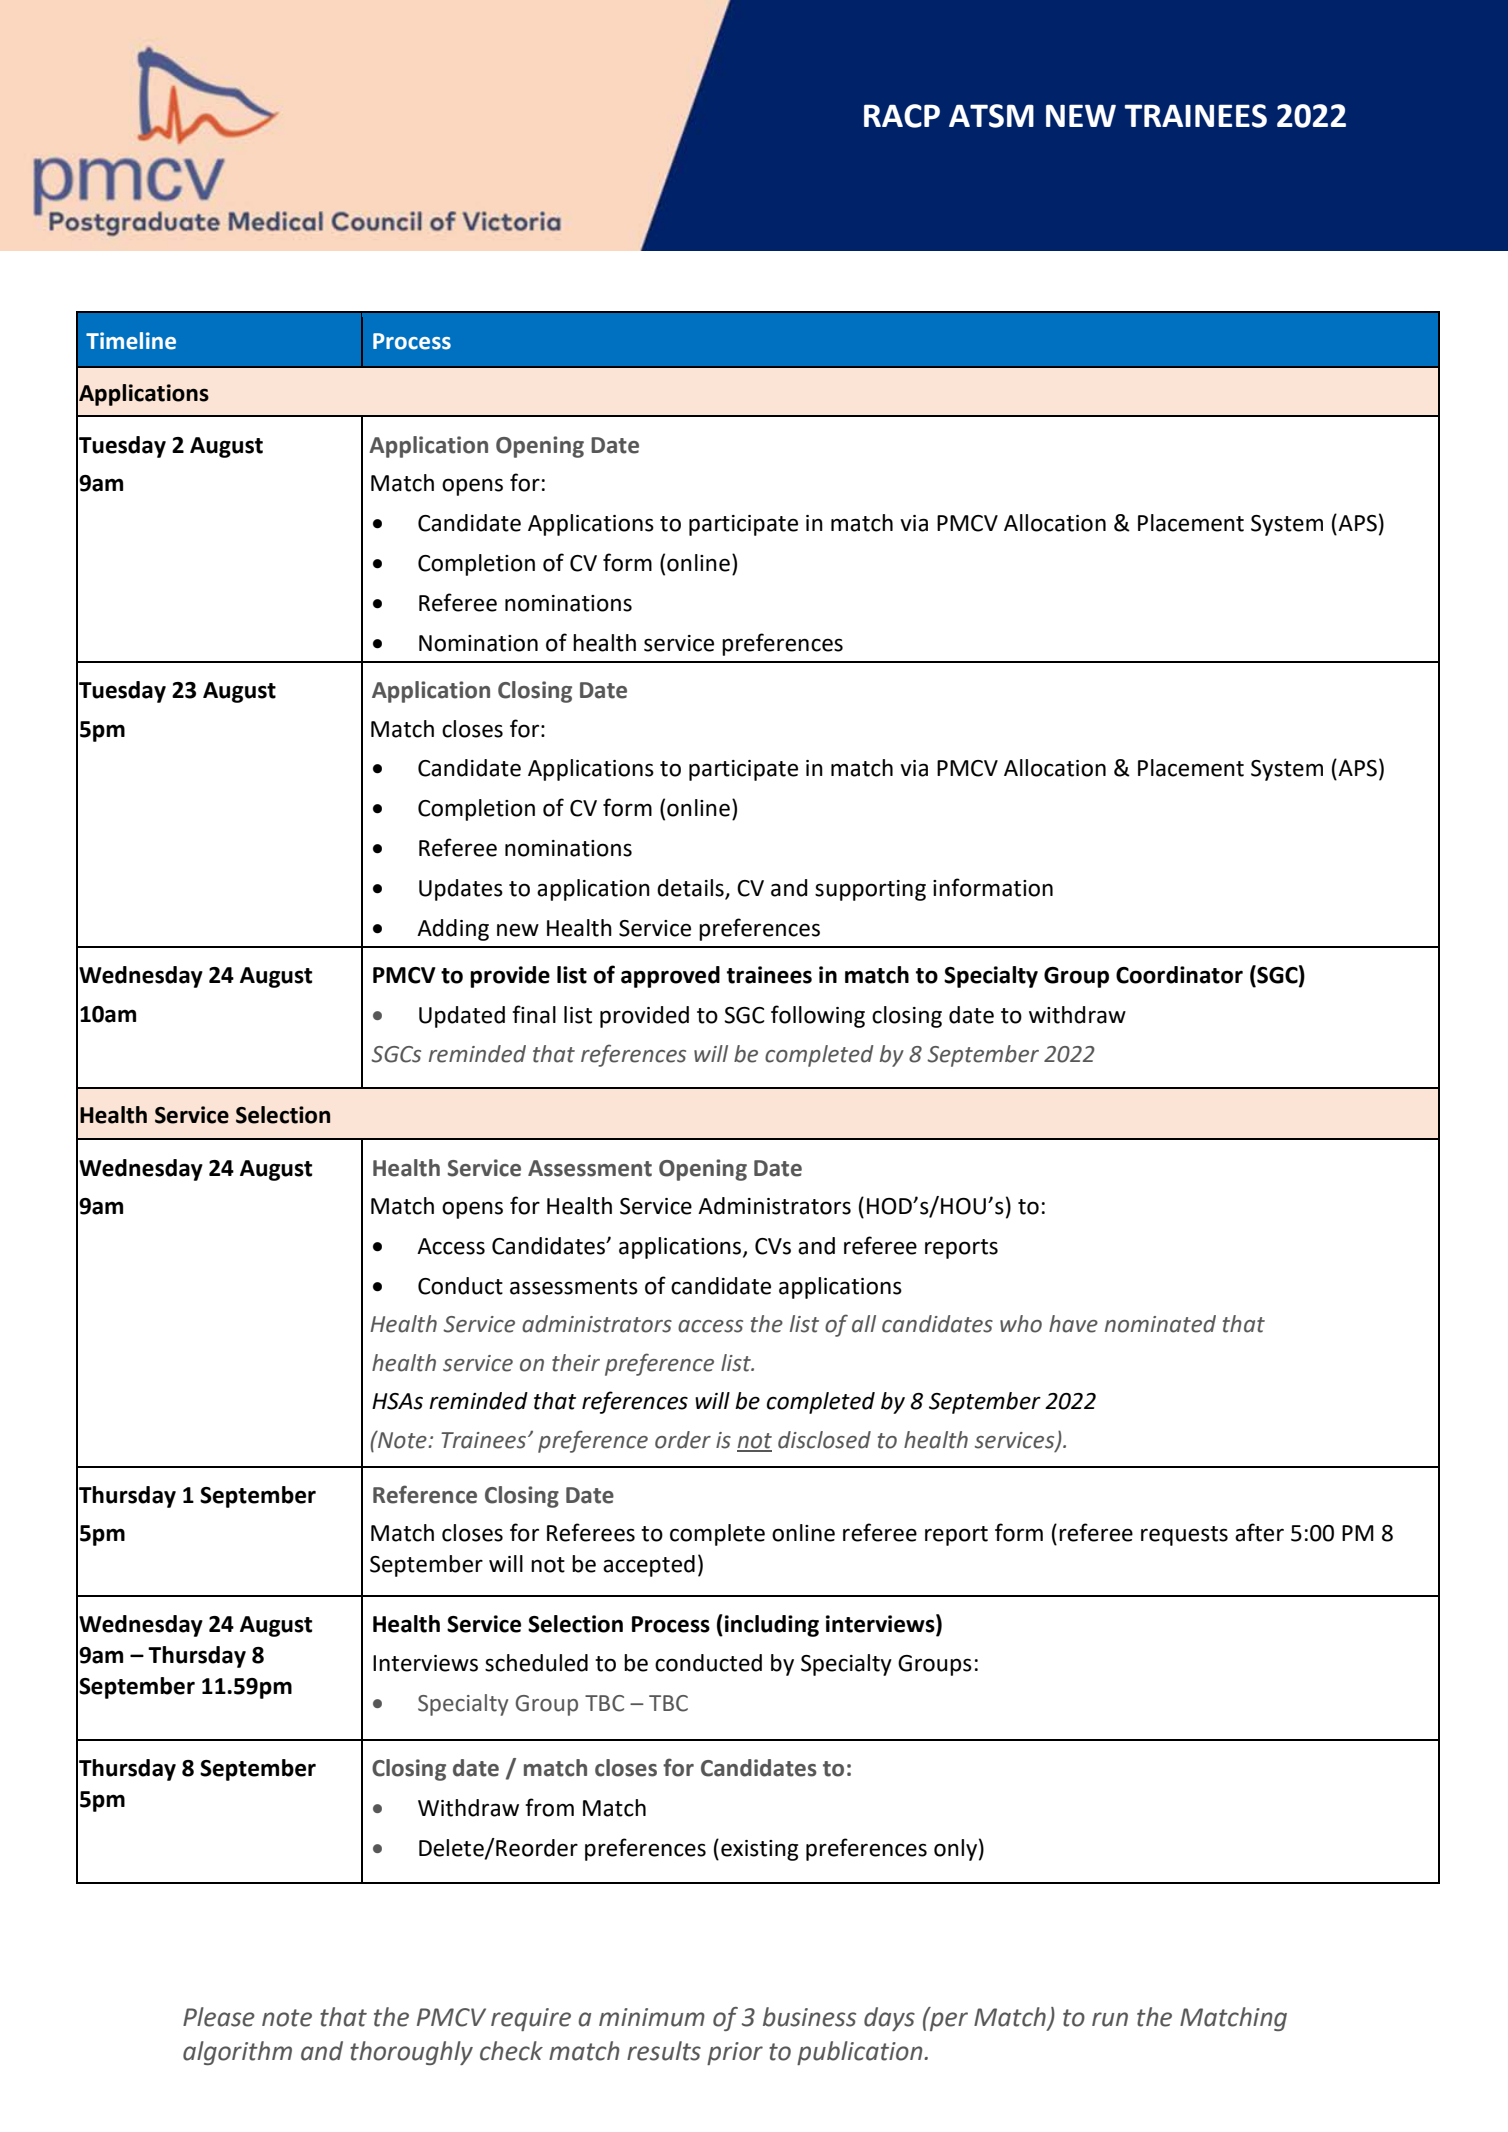  I want to click on details, so click(690, 888).
